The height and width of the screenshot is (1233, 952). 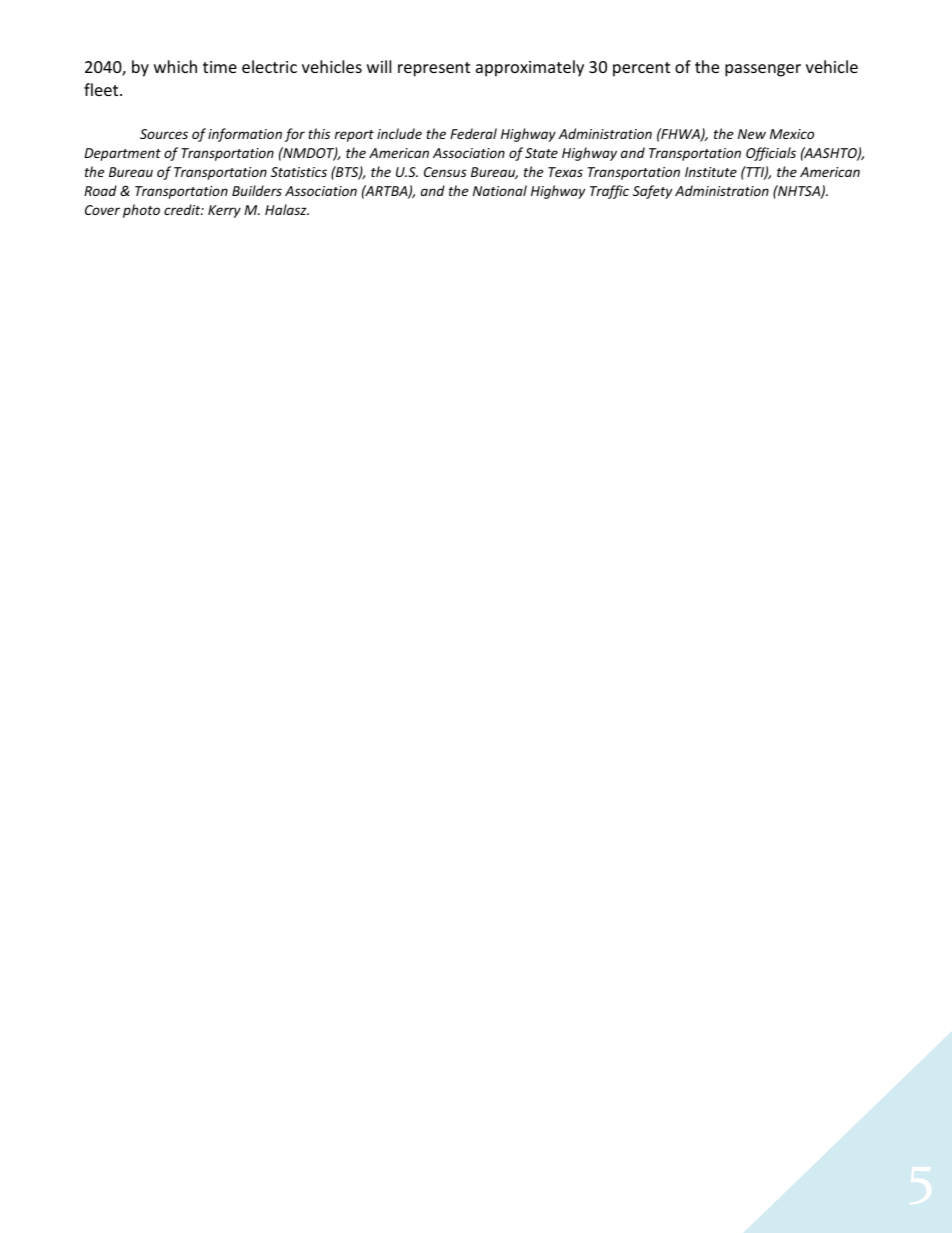 I want to click on Federal, so click(x=473, y=133).
